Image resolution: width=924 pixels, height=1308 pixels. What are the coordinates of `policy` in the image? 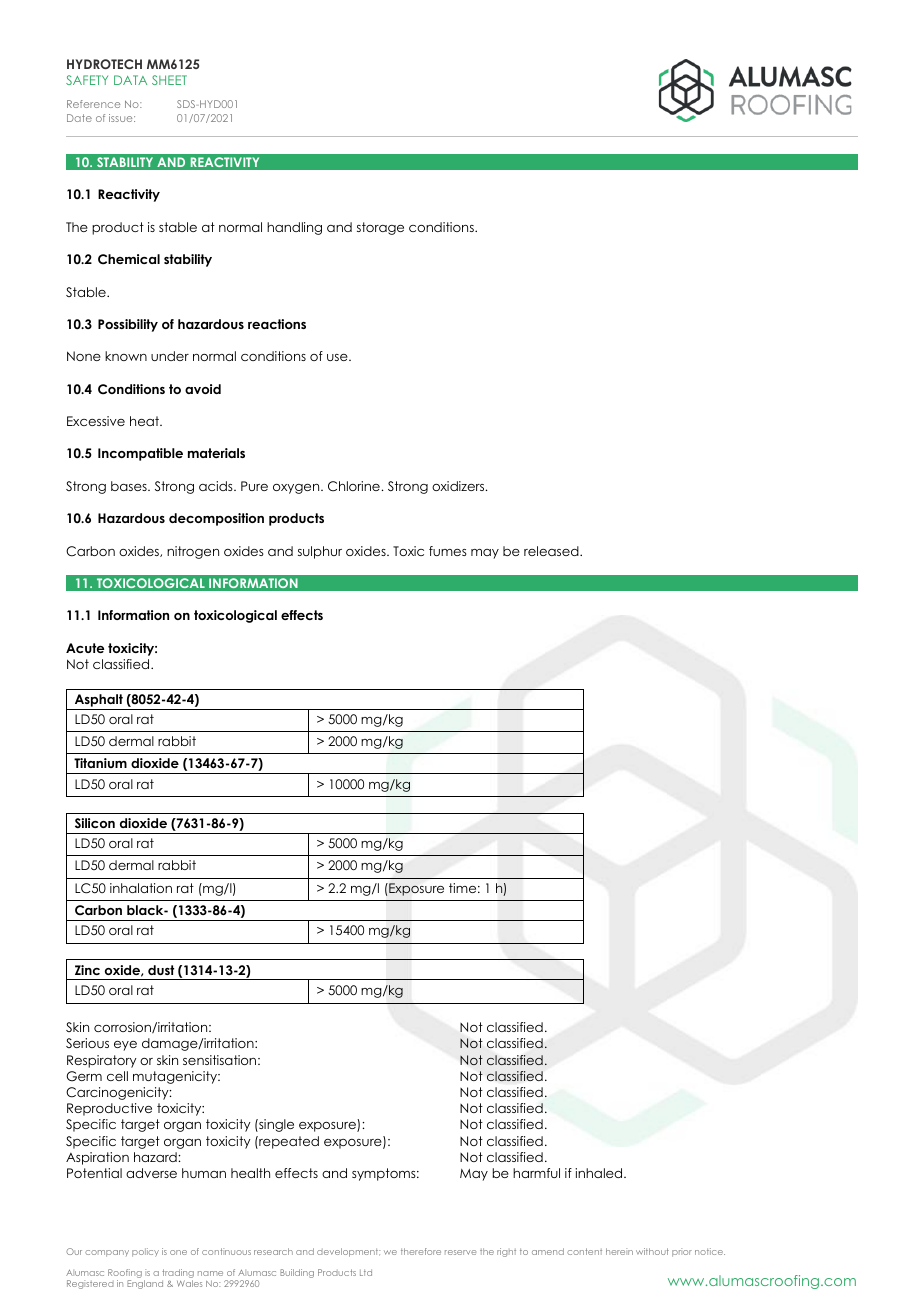 It's located at (145, 1252).
